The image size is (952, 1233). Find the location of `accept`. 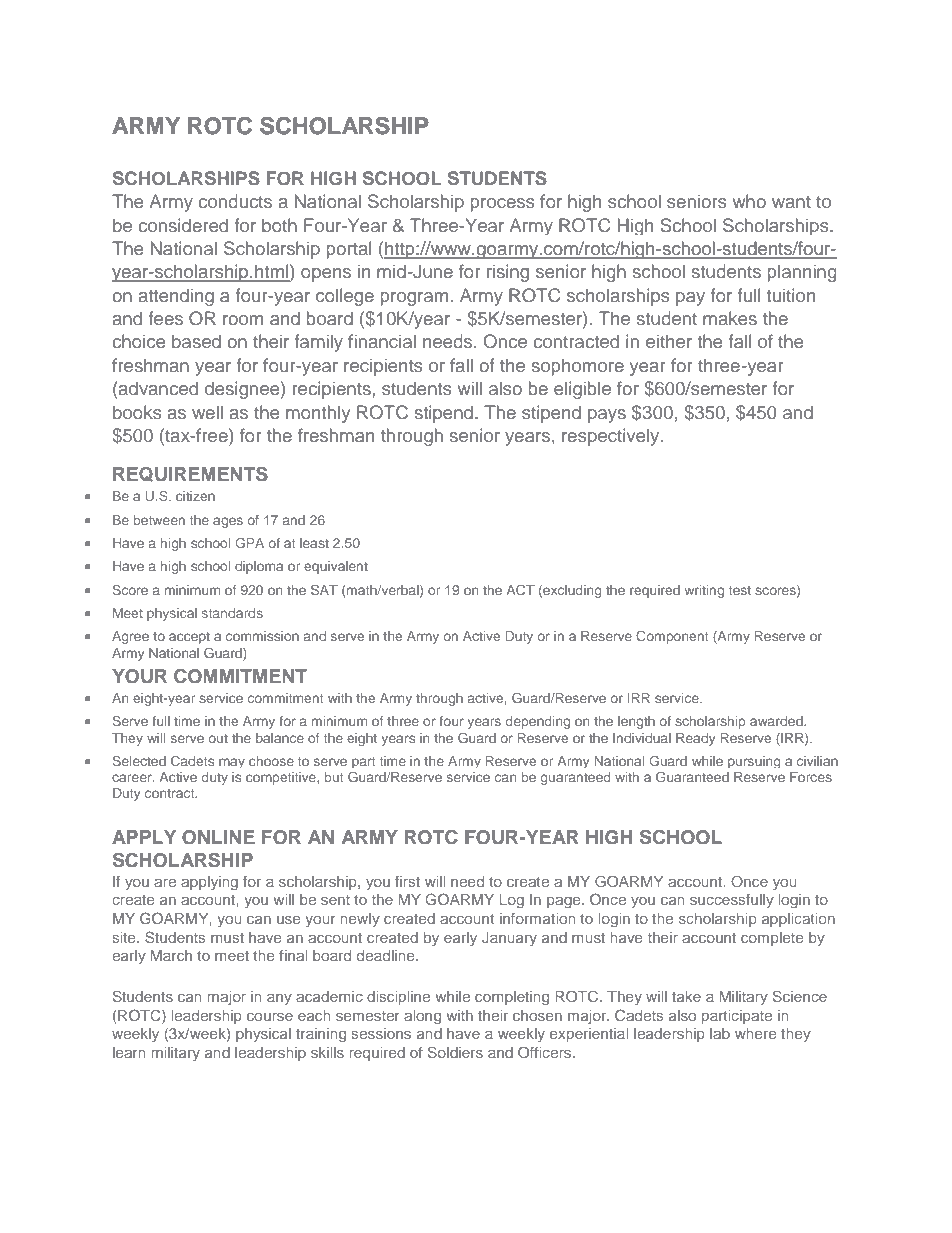

accept is located at coordinates (189, 638).
